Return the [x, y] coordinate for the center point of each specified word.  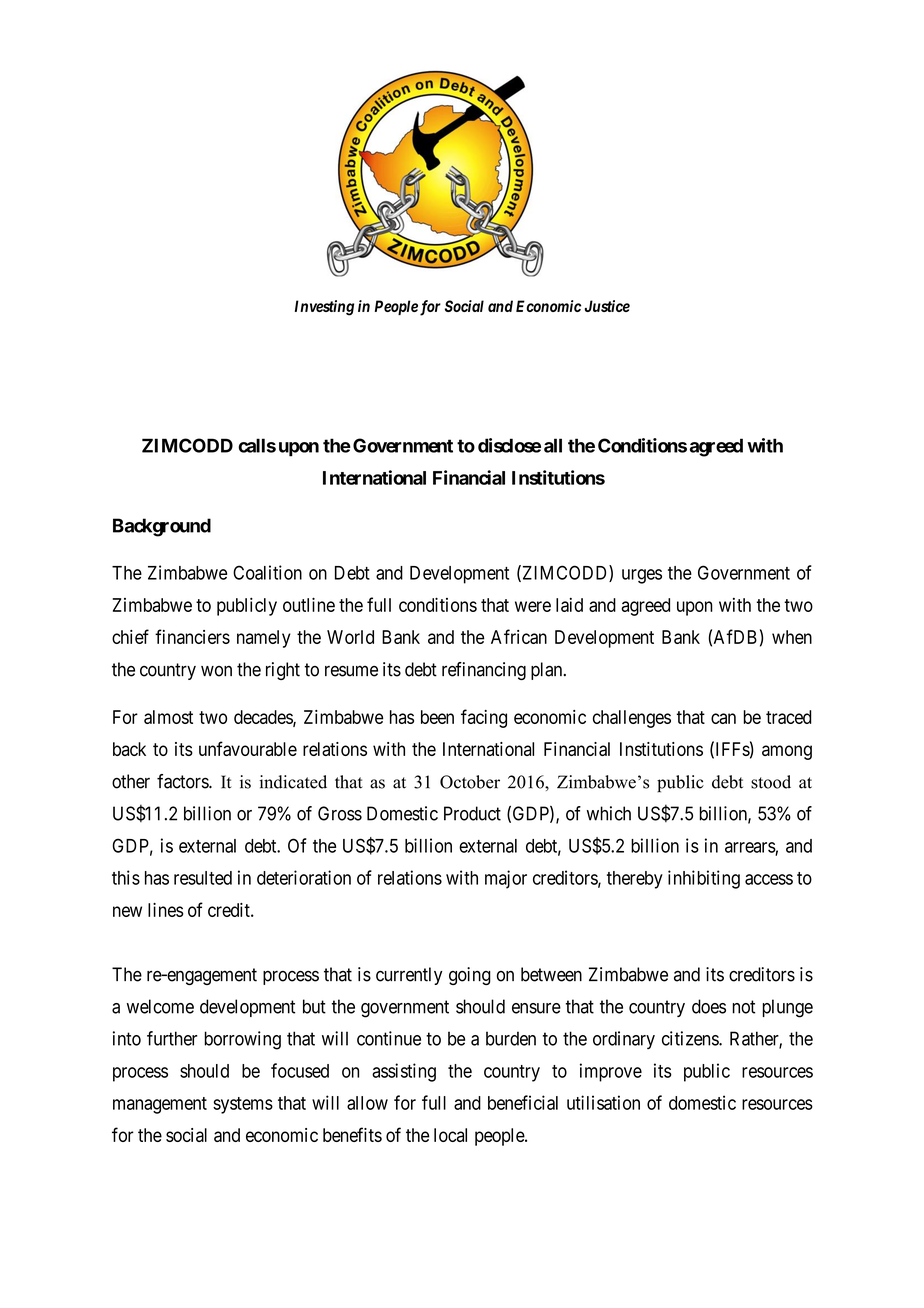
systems [243, 1105]
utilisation [603, 1102]
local [450, 1135]
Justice [607, 306]
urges [642, 576]
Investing [324, 308]
